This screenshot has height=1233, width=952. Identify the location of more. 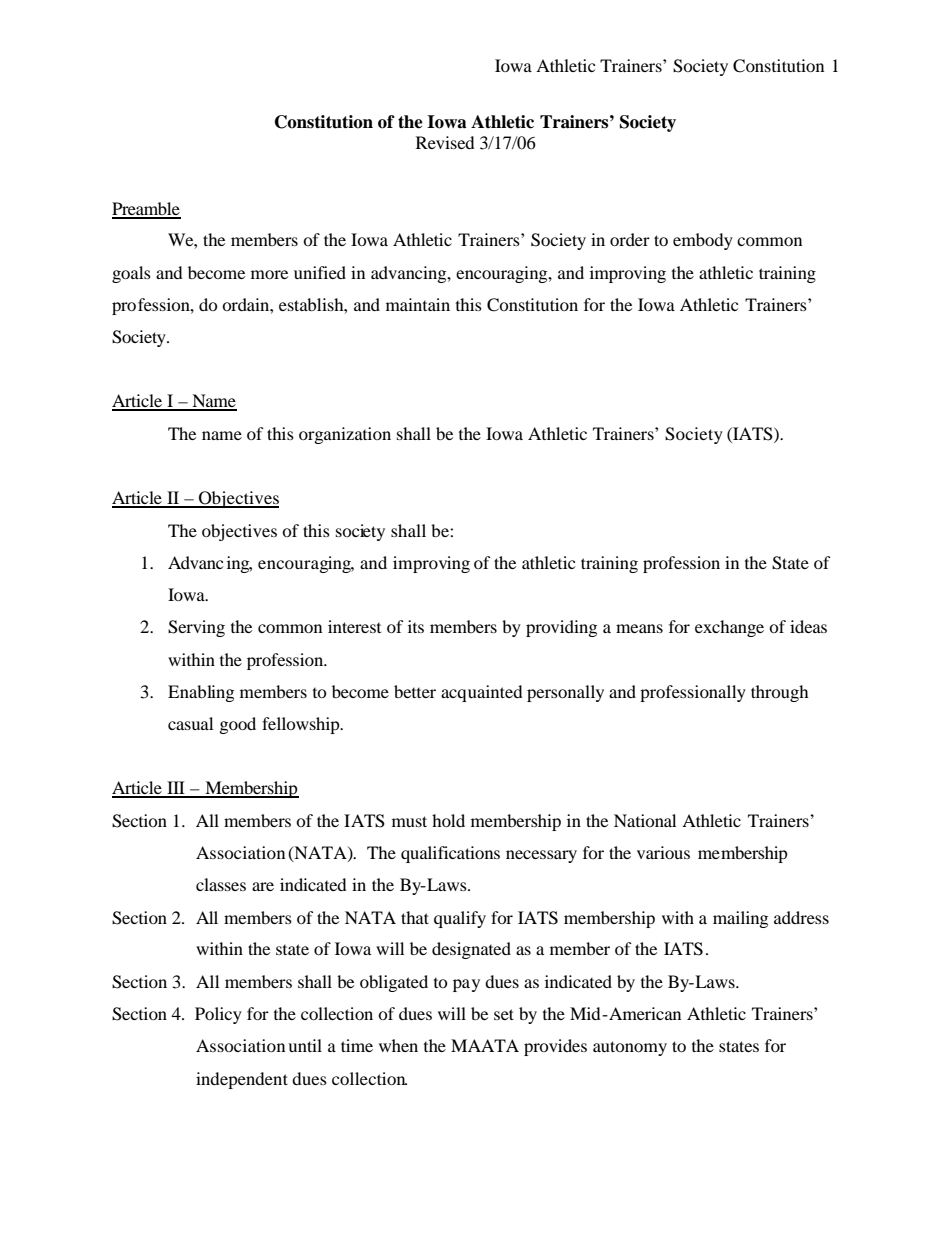
(269, 274).
